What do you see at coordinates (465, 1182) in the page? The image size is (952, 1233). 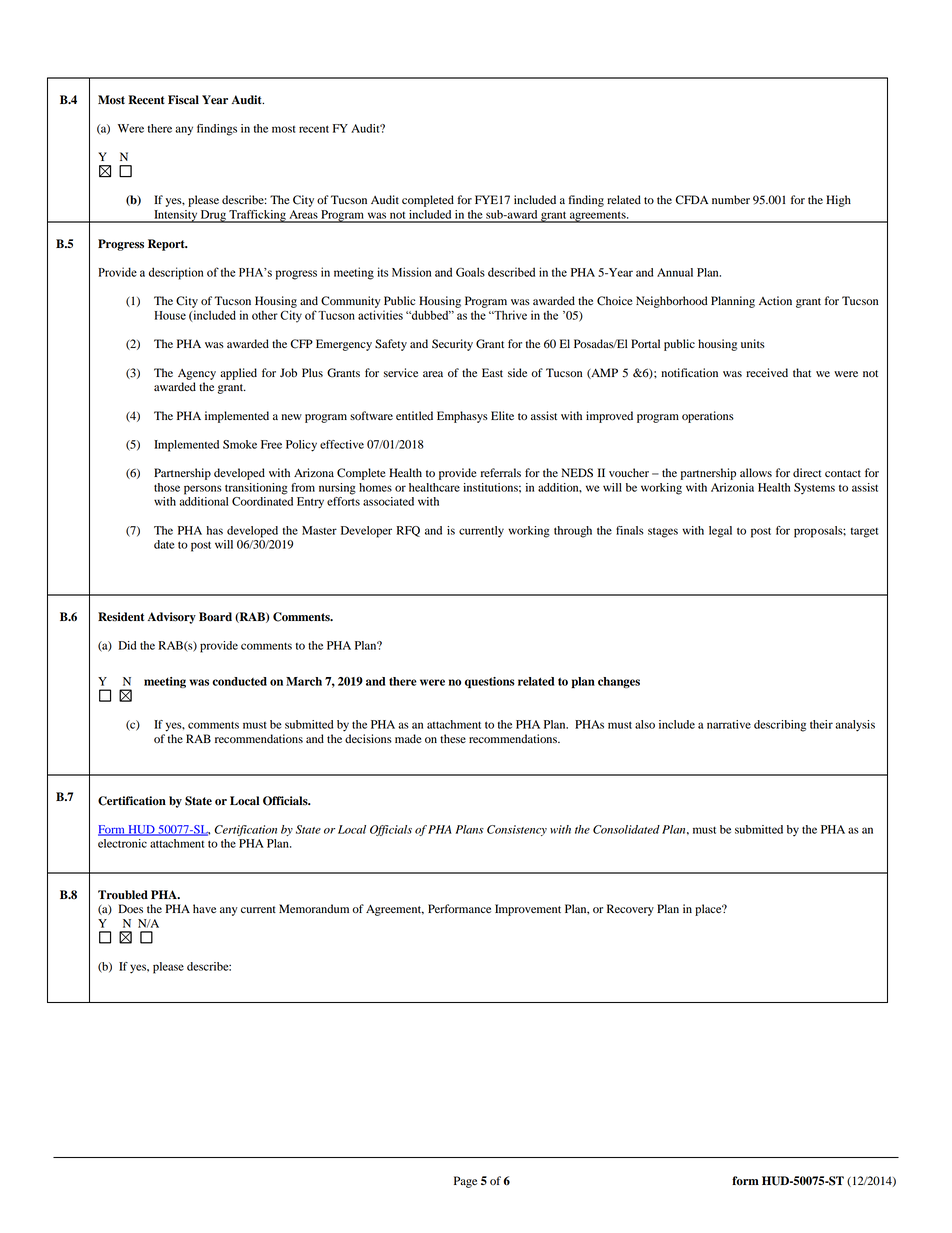 I see `Page` at bounding box center [465, 1182].
